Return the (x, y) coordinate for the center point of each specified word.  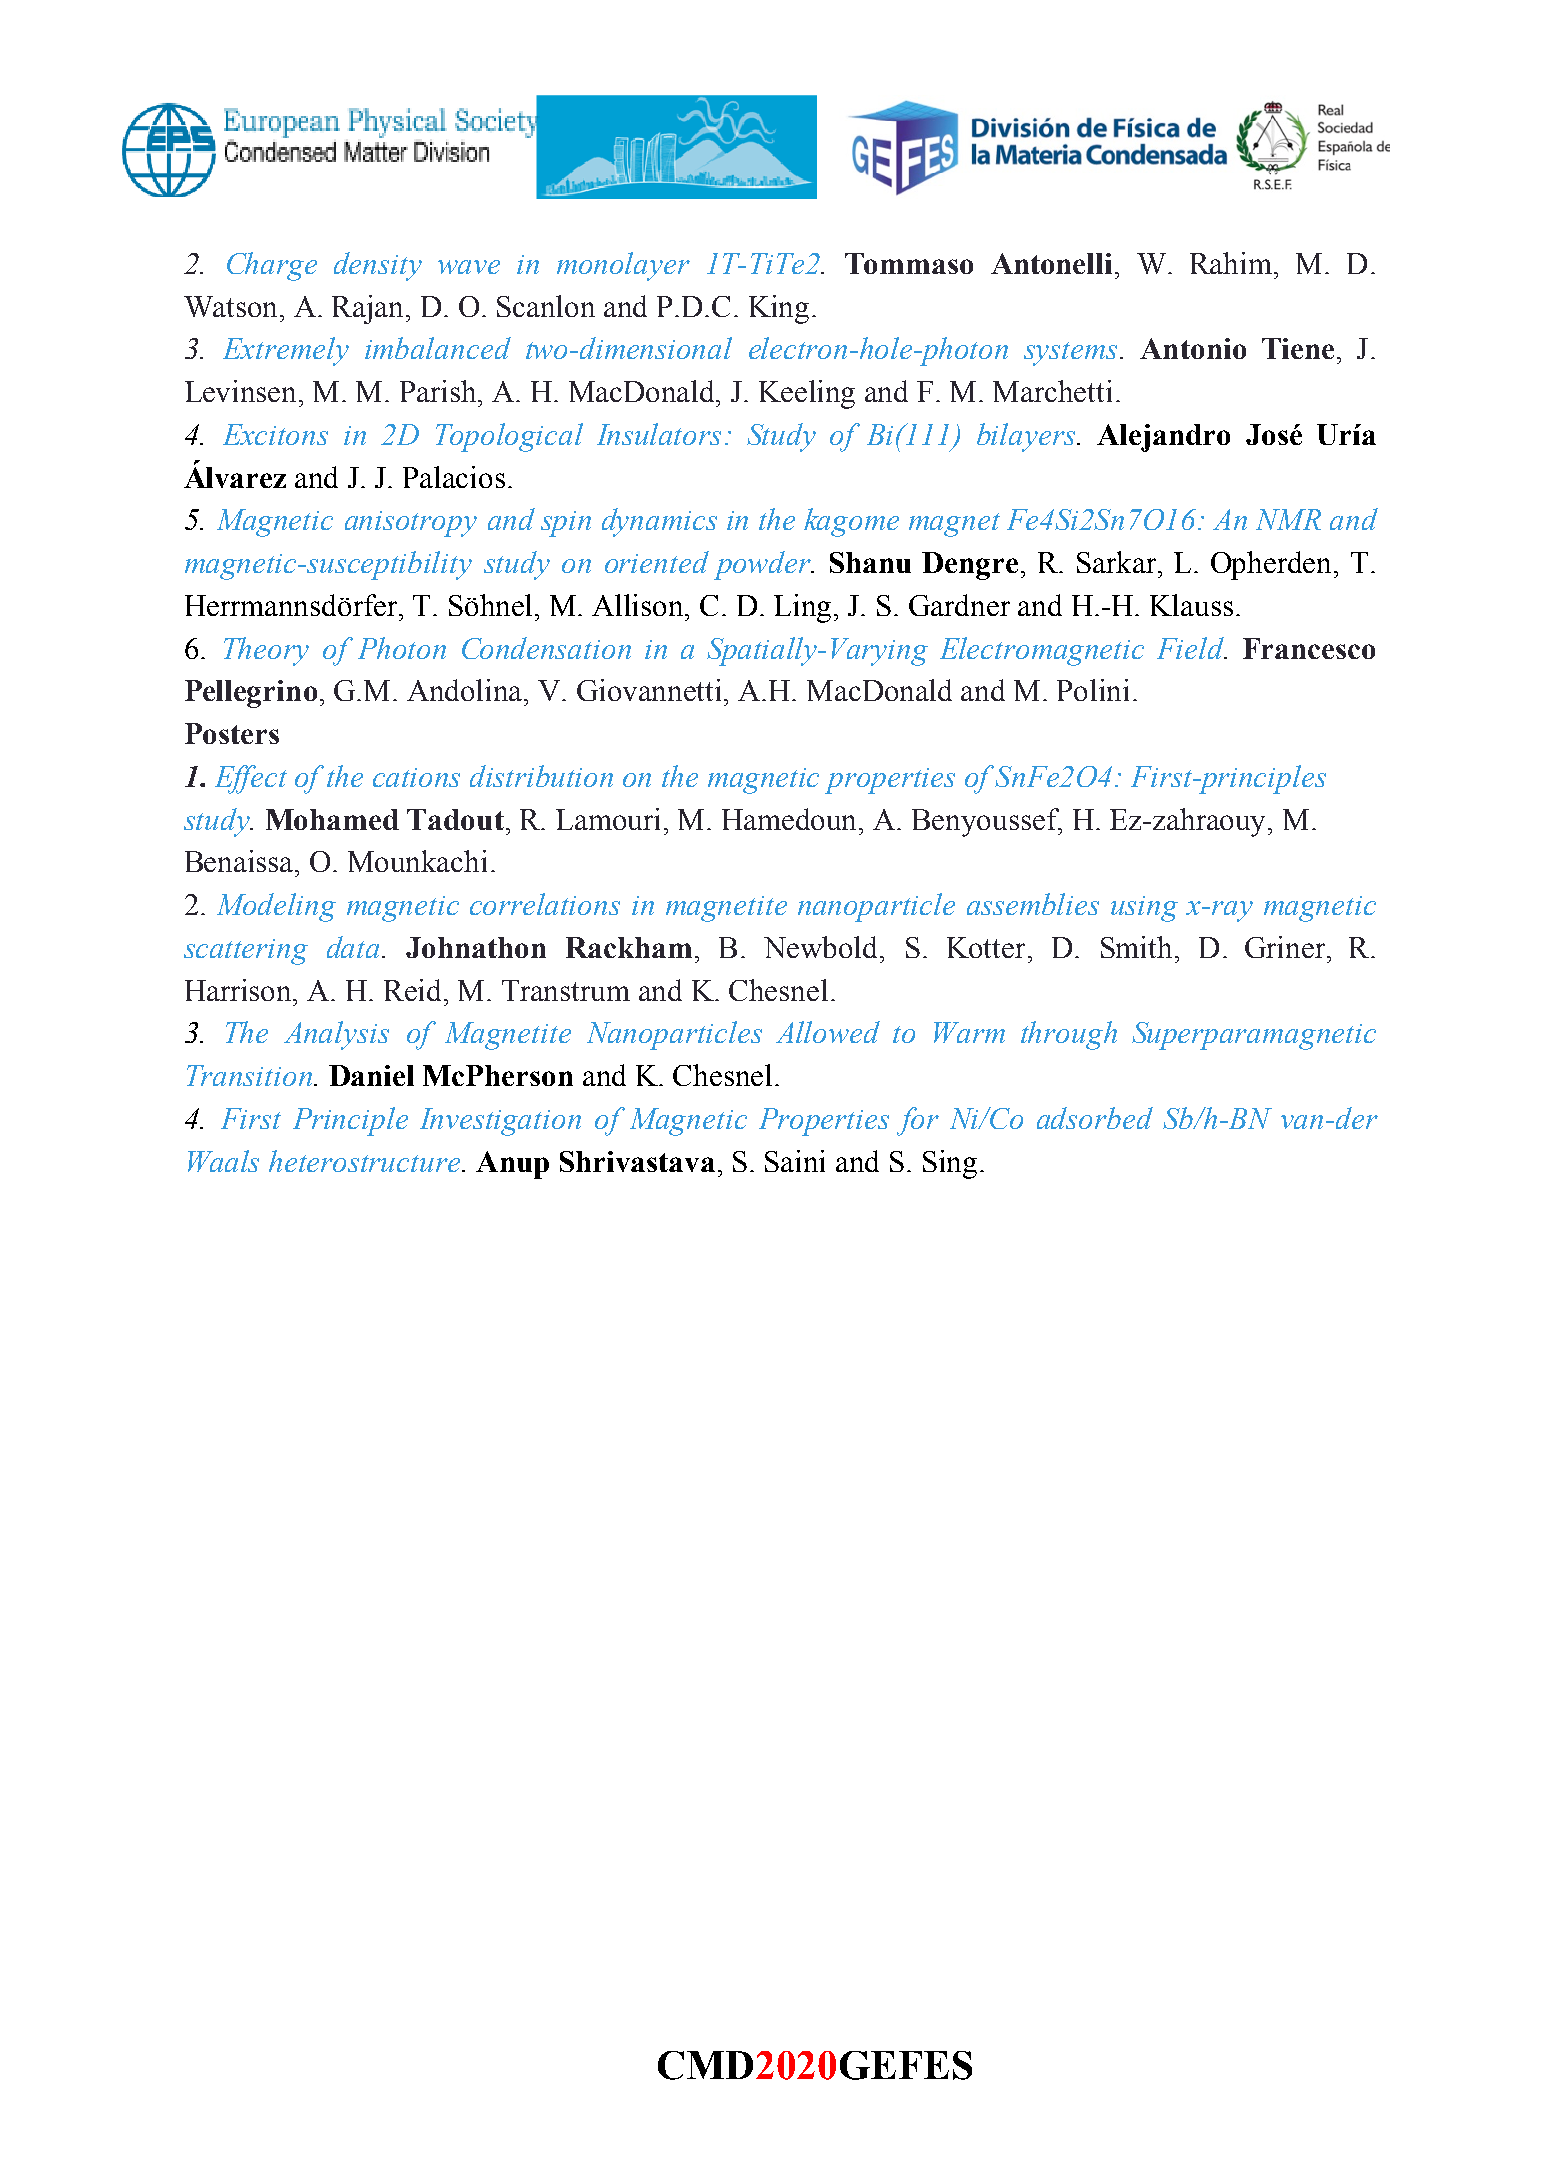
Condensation (546, 648)
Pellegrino (251, 694)
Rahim (1231, 263)
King (779, 309)
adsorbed (1095, 1118)
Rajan (369, 309)
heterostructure (366, 1161)
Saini (795, 1161)
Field (1191, 648)
